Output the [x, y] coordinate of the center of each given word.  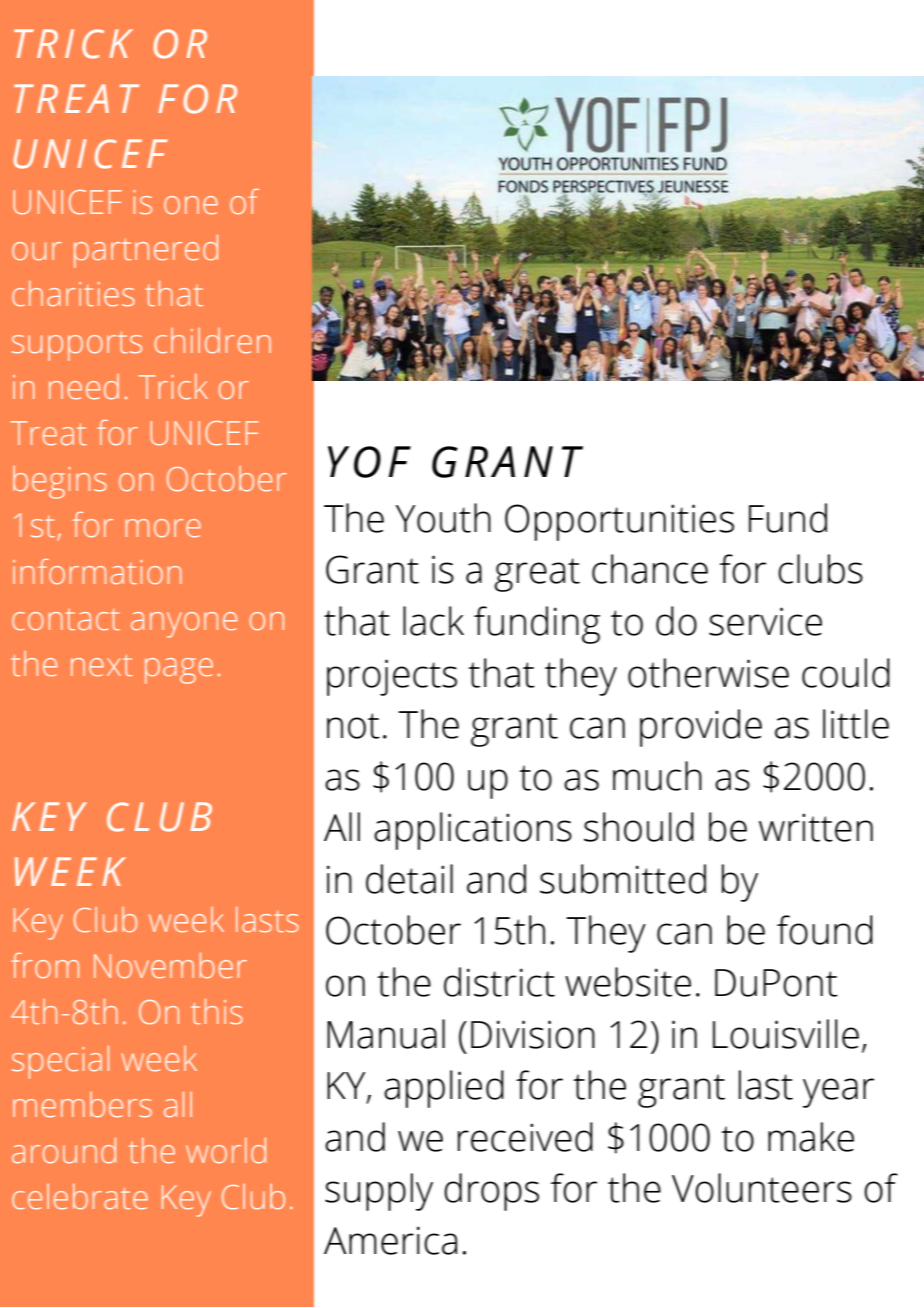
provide [701, 728]
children [213, 341]
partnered [146, 251]
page [179, 671]
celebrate [80, 1197]
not [353, 726]
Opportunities [619, 522]
